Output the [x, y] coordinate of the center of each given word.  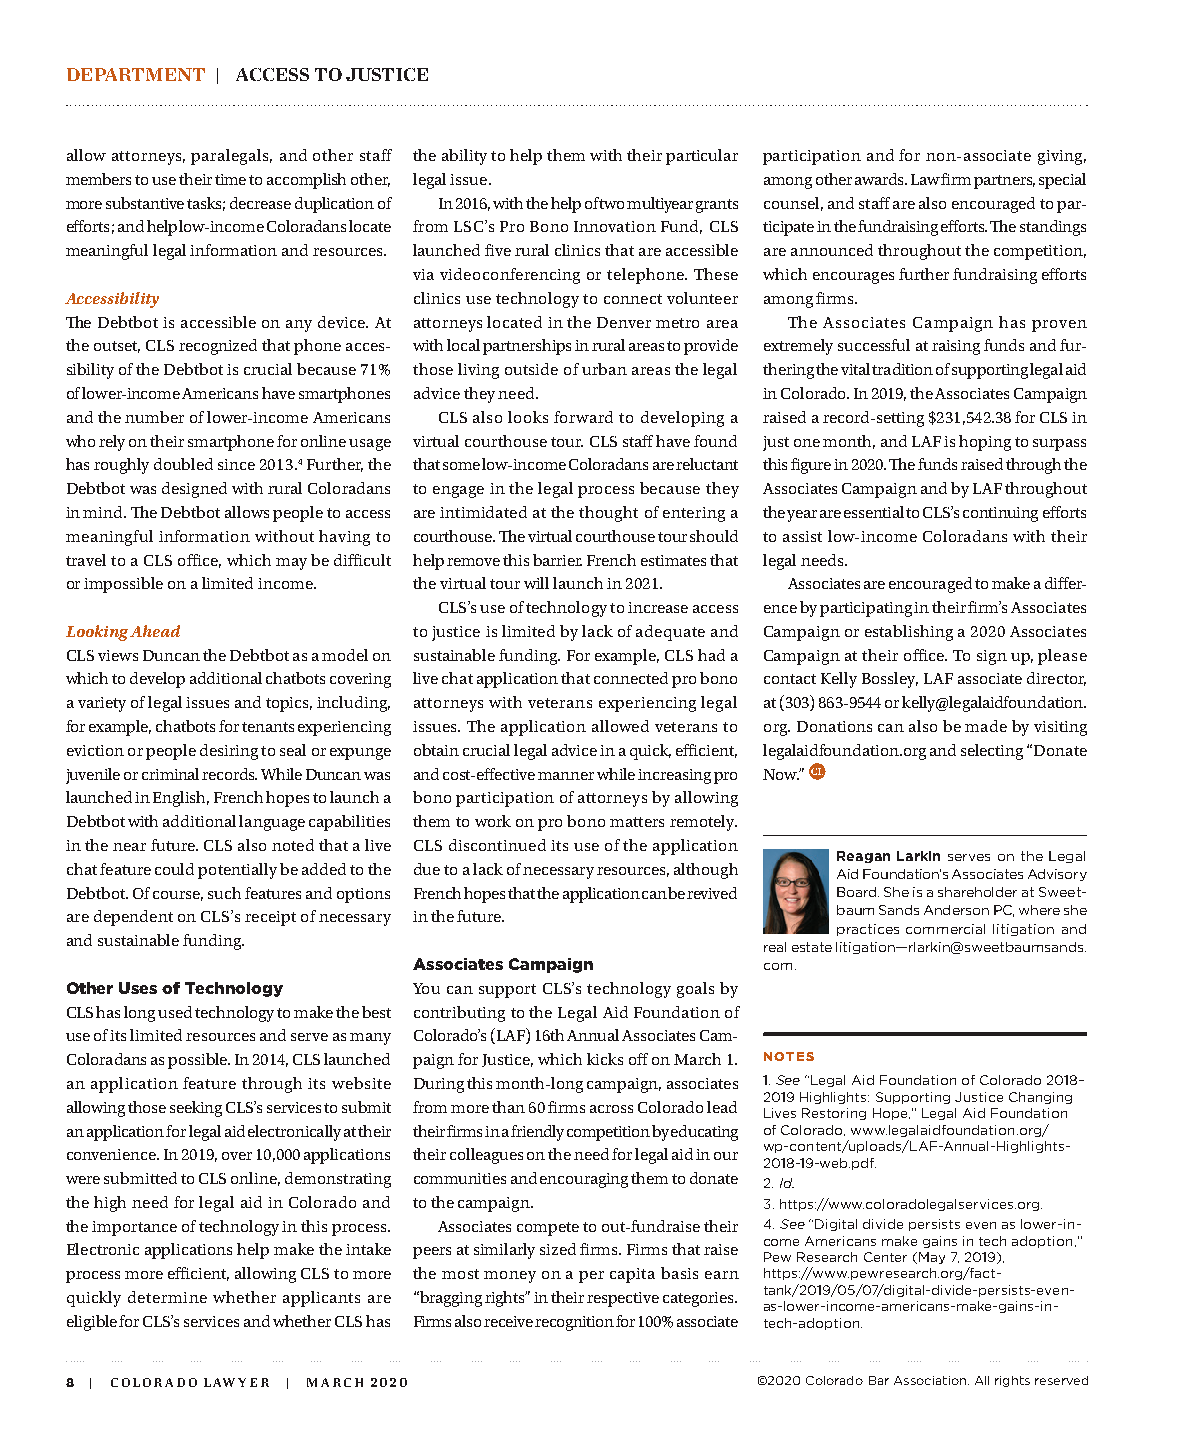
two [611, 204]
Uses [138, 988]
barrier [557, 560]
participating [867, 609]
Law [925, 179]
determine [167, 1297]
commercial [945, 929]
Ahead [155, 631]
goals [695, 990]
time [230, 179]
